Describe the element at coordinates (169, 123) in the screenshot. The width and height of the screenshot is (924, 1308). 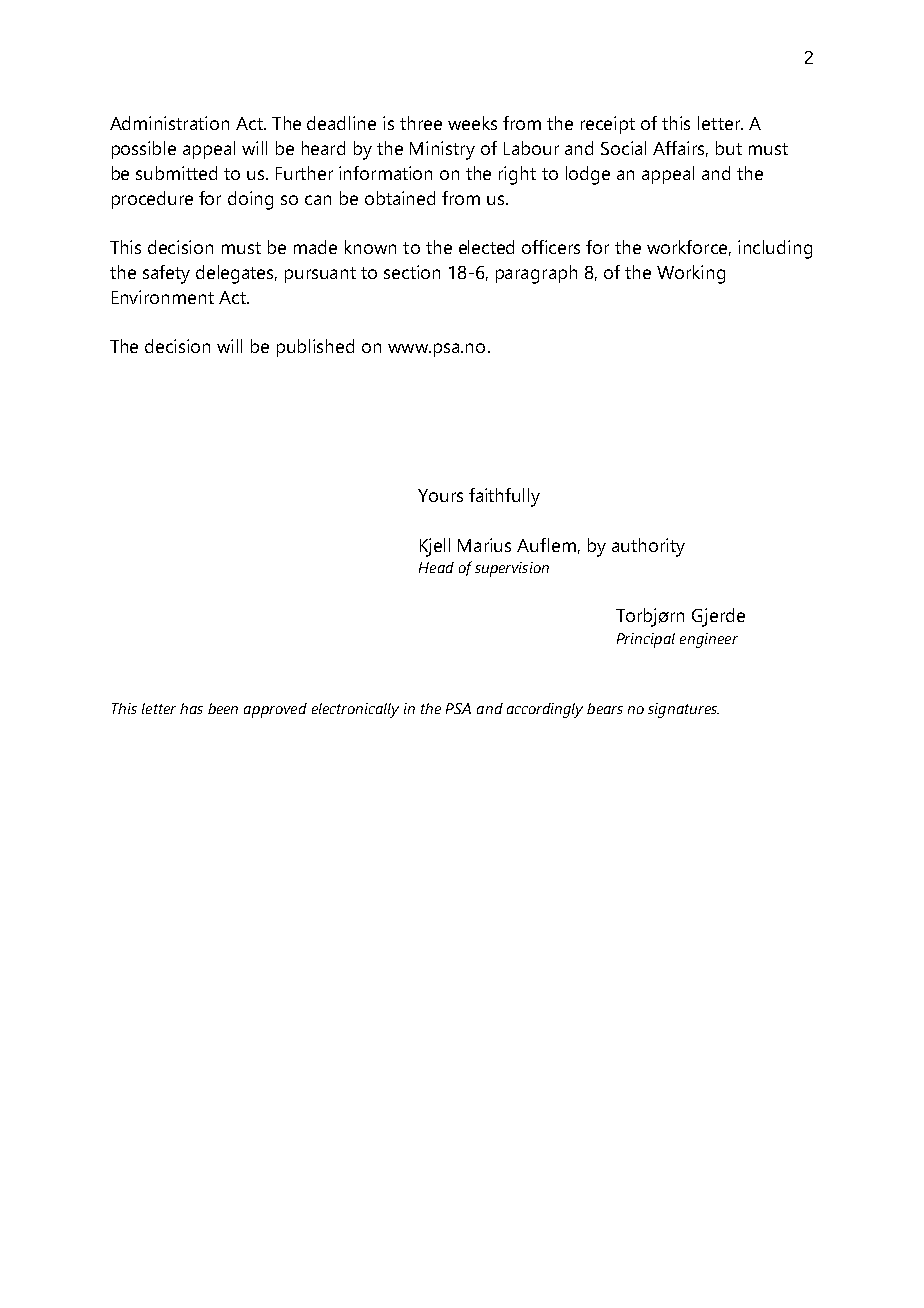
I see `Administration` at that location.
